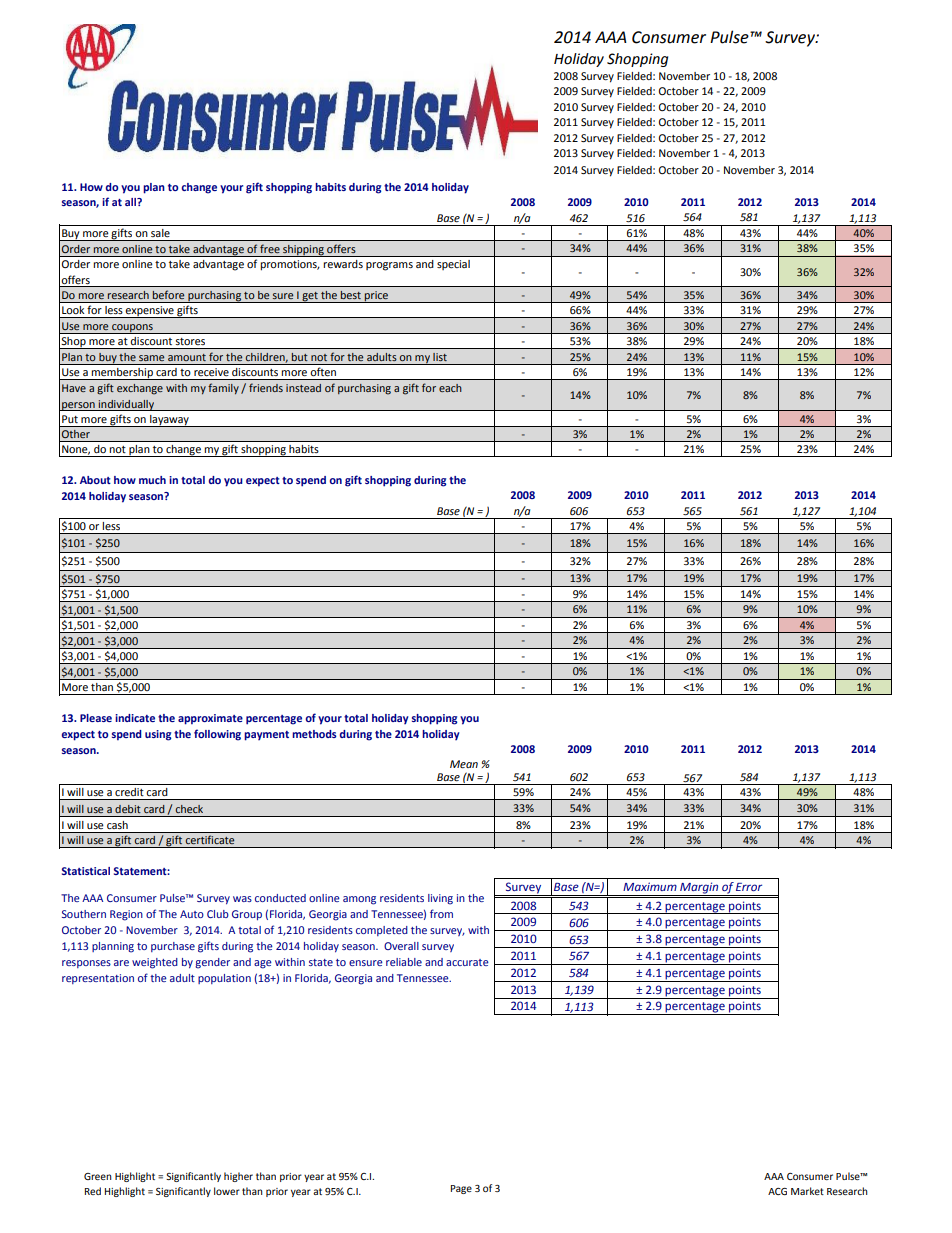 This document has width=952, height=1233. I want to click on using, so click(158, 735).
